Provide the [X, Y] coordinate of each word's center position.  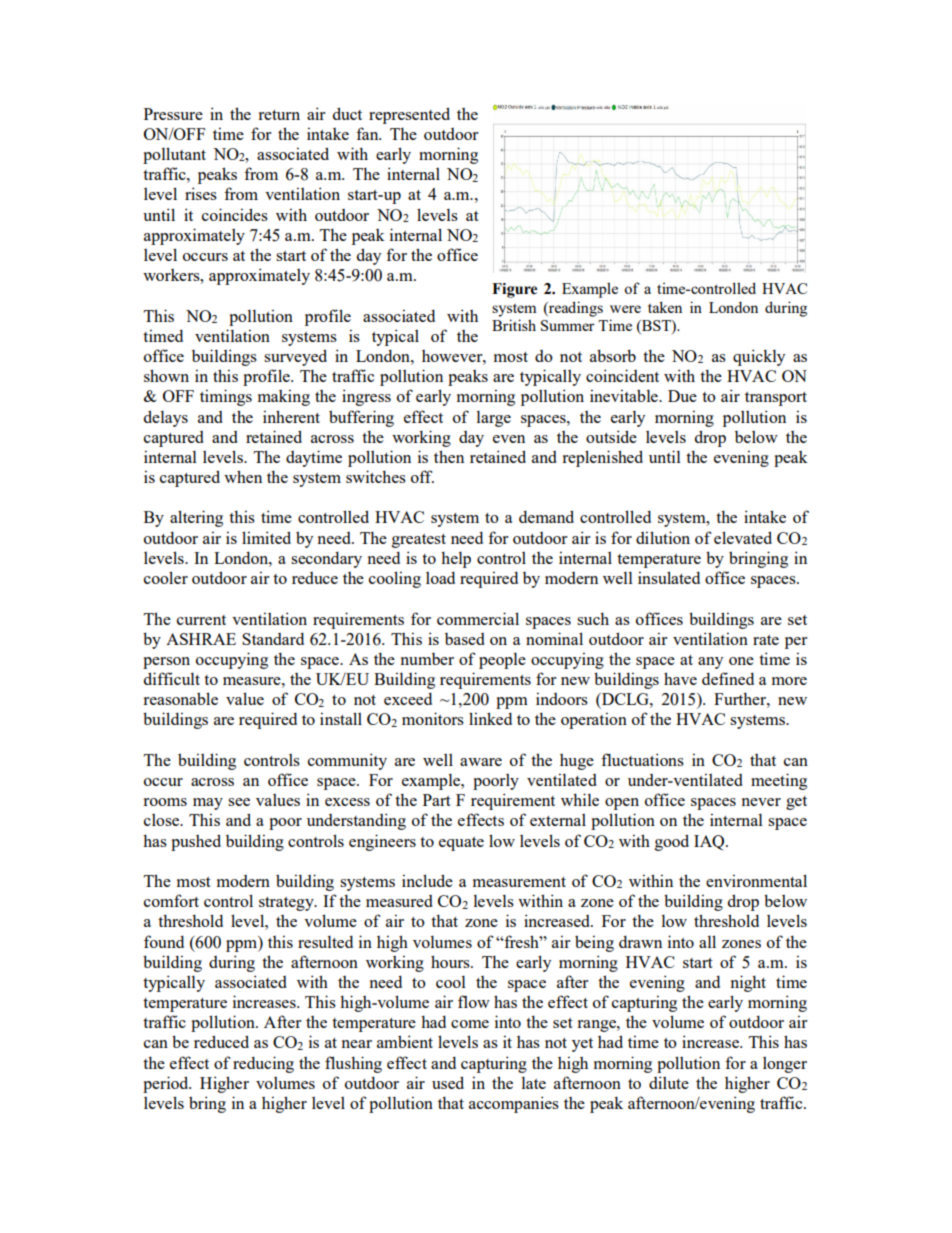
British [514, 325]
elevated [743, 537]
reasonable [180, 698]
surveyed [295, 357]
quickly [759, 357]
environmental [756, 880]
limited [266, 537]
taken [665, 307]
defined [728, 678]
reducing [263, 1064]
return [279, 115]
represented [409, 115]
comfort [171, 900]
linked [490, 718]
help [456, 559]
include [427, 880]
